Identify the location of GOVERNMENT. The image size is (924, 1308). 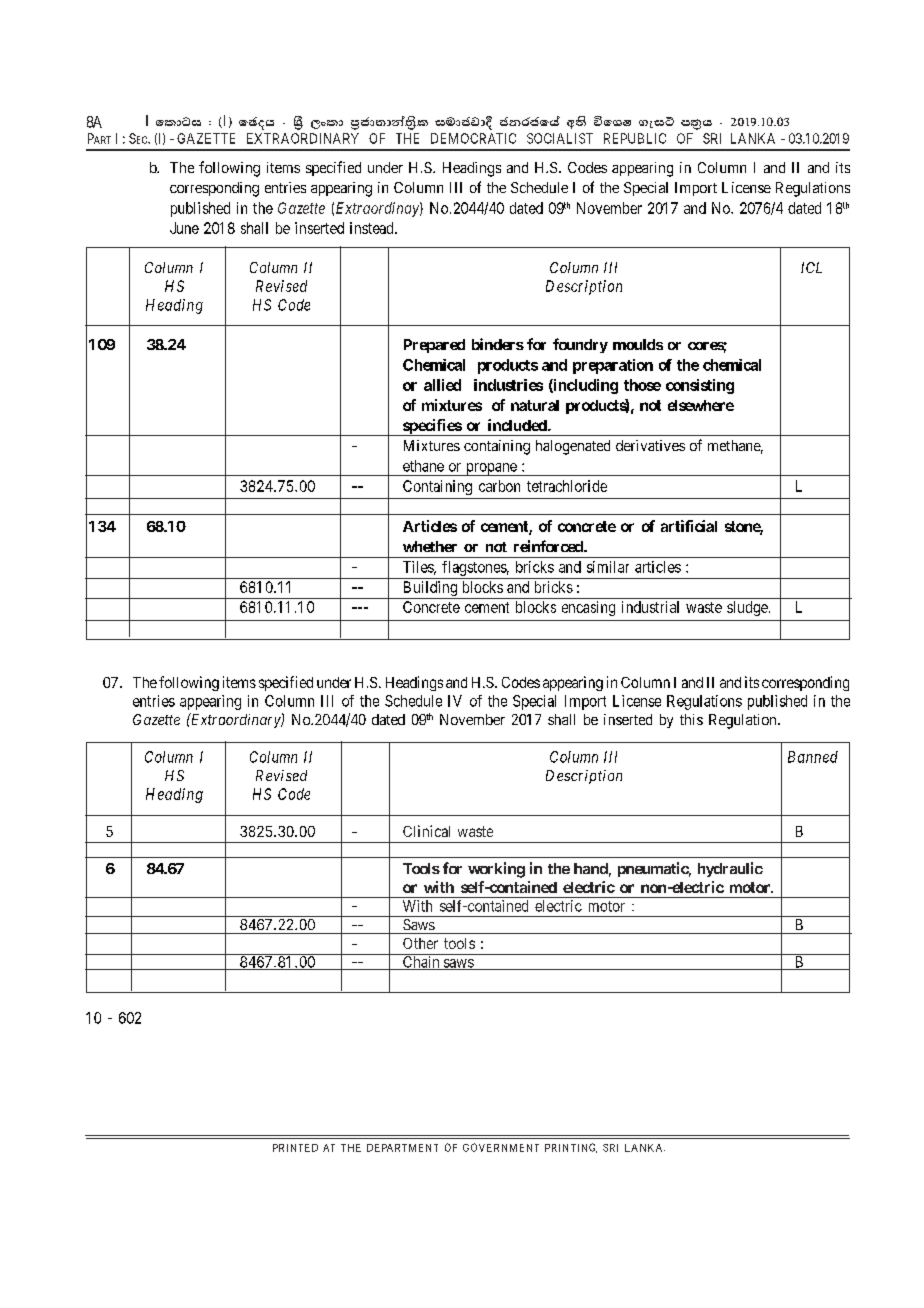
(501, 1147).
